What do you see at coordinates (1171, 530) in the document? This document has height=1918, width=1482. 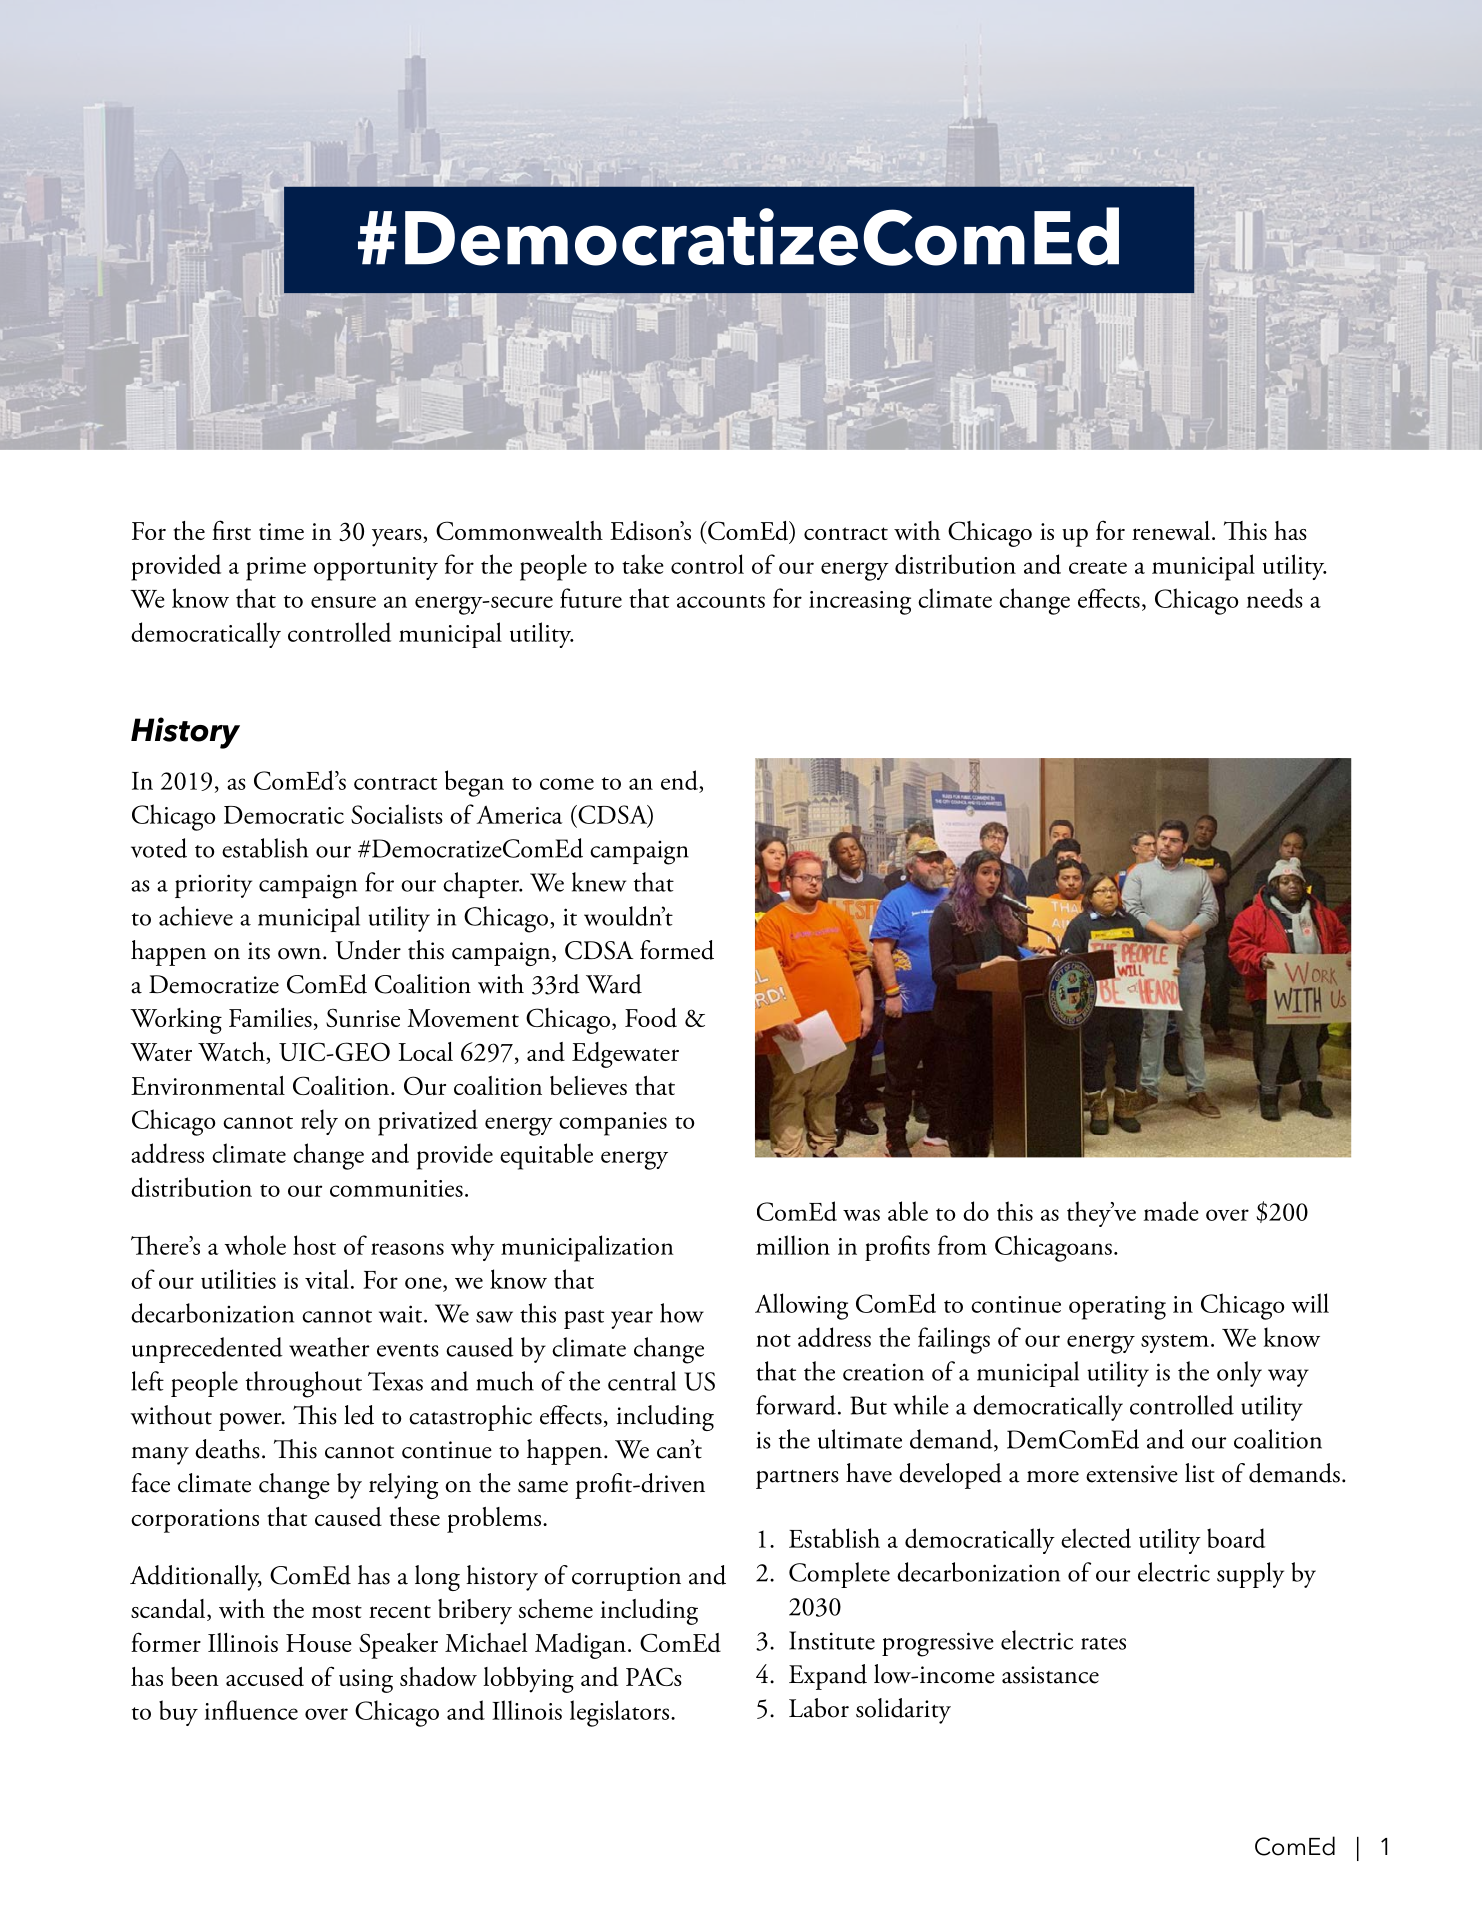 I see `renewal` at bounding box center [1171, 530].
